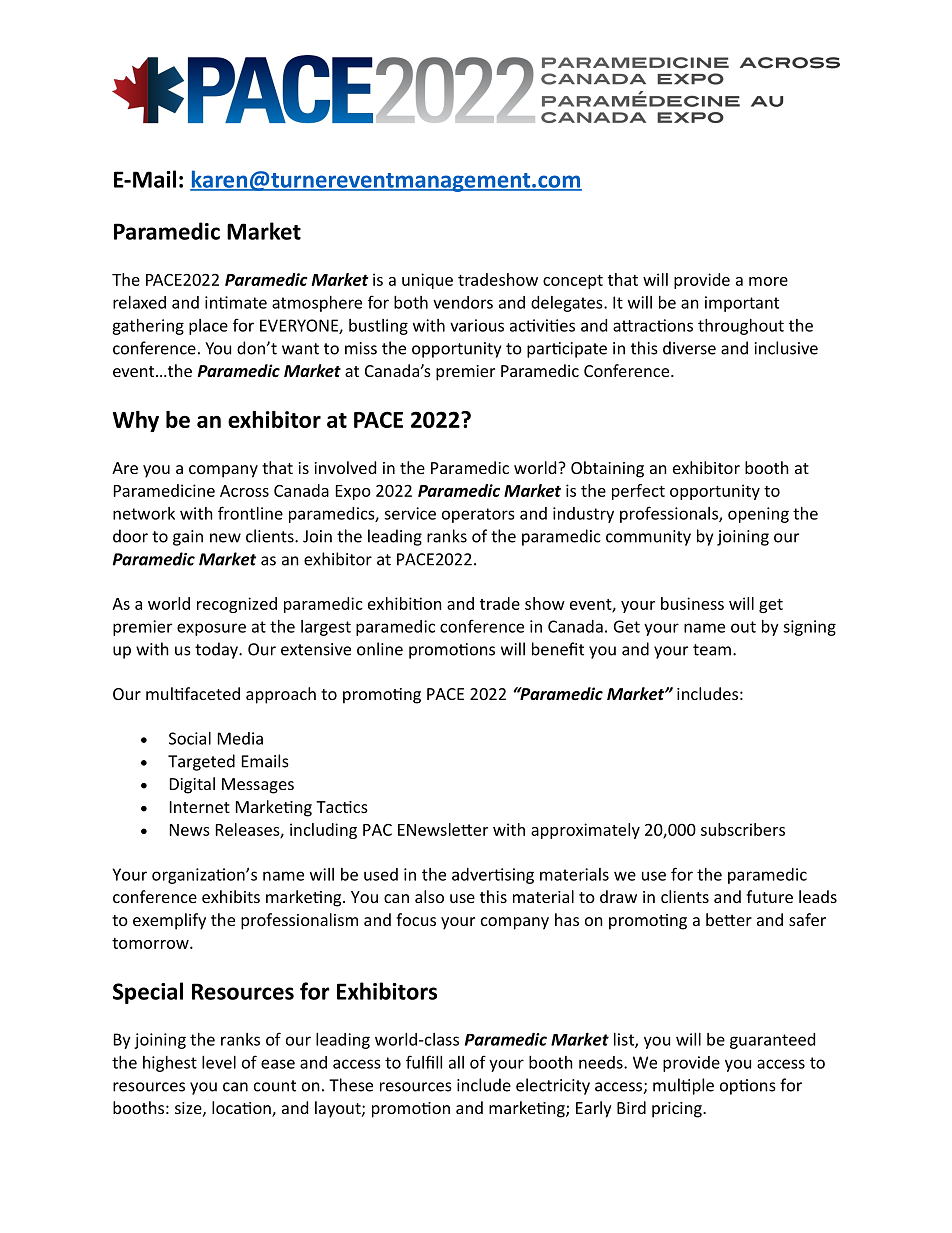  I want to click on intimate, so click(236, 302).
